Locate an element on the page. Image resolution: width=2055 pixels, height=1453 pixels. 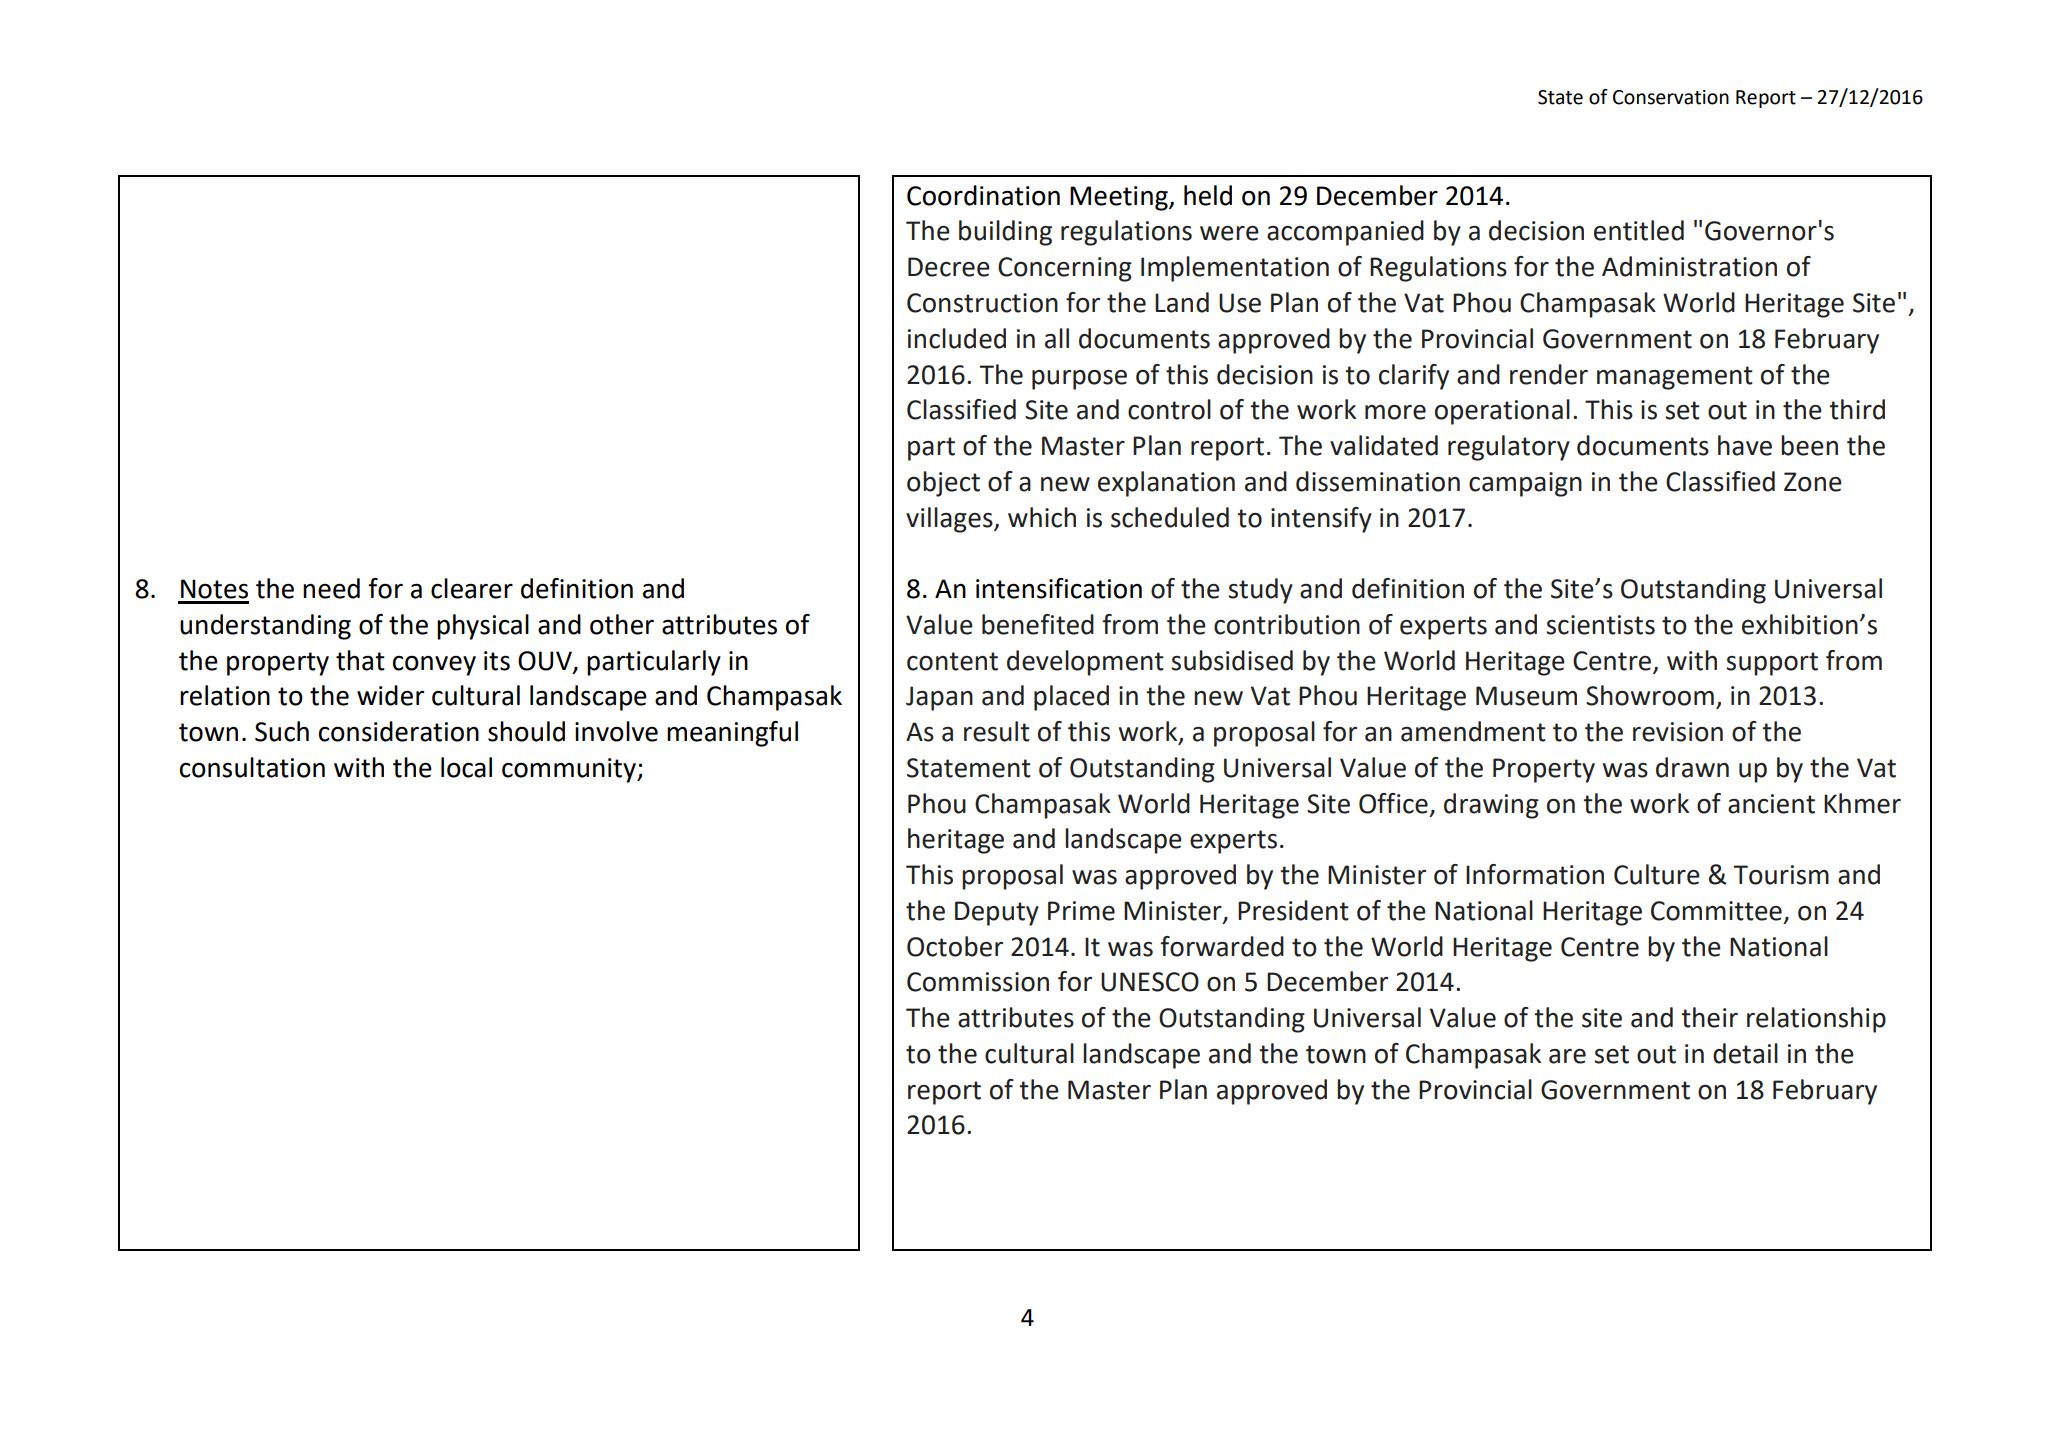
management is located at coordinates (1675, 378).
